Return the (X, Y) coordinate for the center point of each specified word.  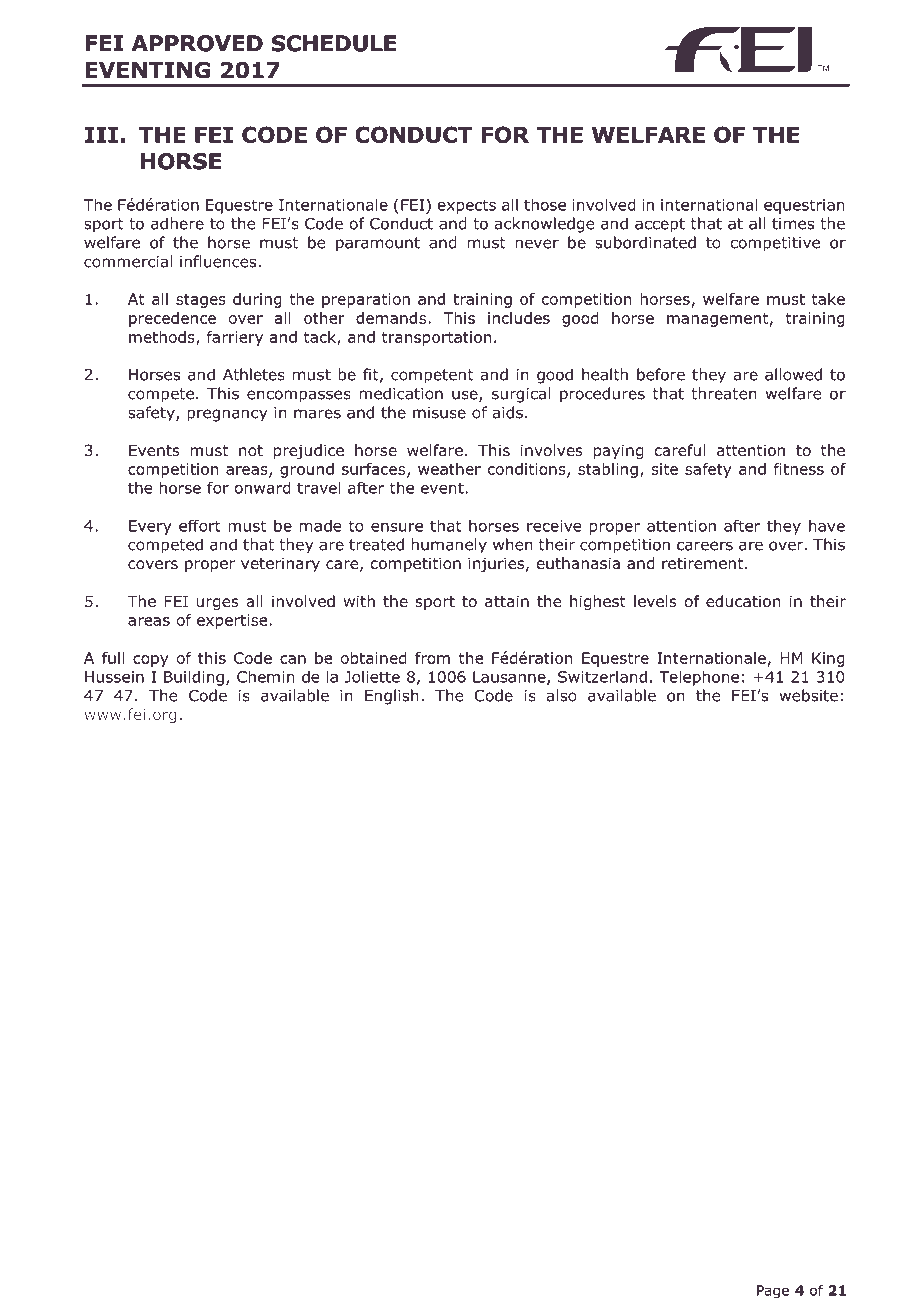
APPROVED (197, 43)
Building (194, 678)
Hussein (114, 677)
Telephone (699, 678)
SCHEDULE (333, 43)
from (432, 658)
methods (163, 338)
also (562, 695)
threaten (723, 393)
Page (773, 1292)
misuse (439, 413)
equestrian (804, 206)
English (391, 697)
